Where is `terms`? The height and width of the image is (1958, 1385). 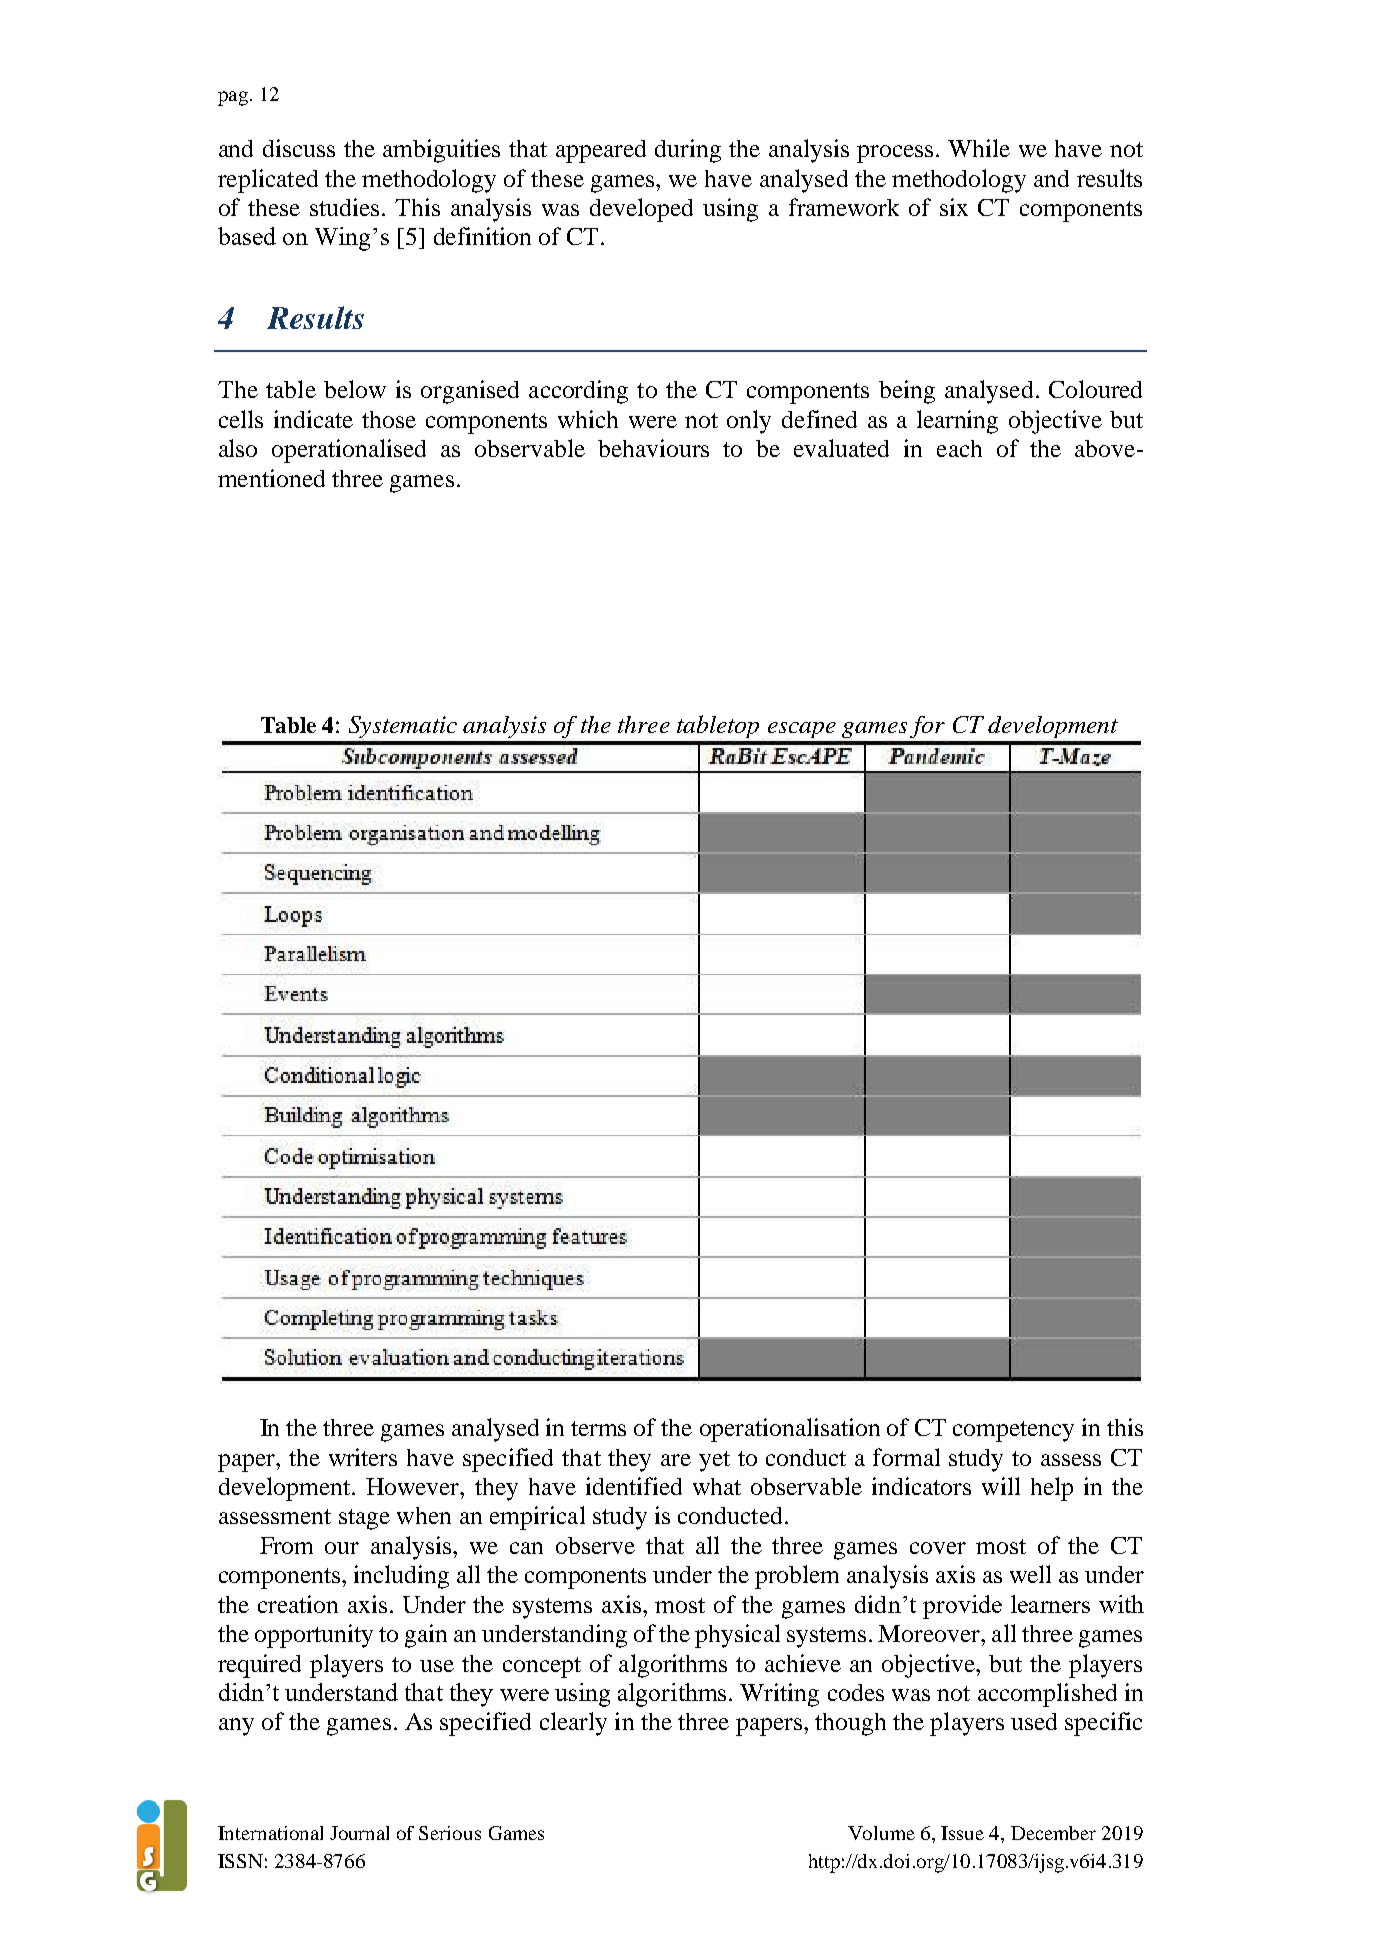
terms is located at coordinates (598, 1428).
